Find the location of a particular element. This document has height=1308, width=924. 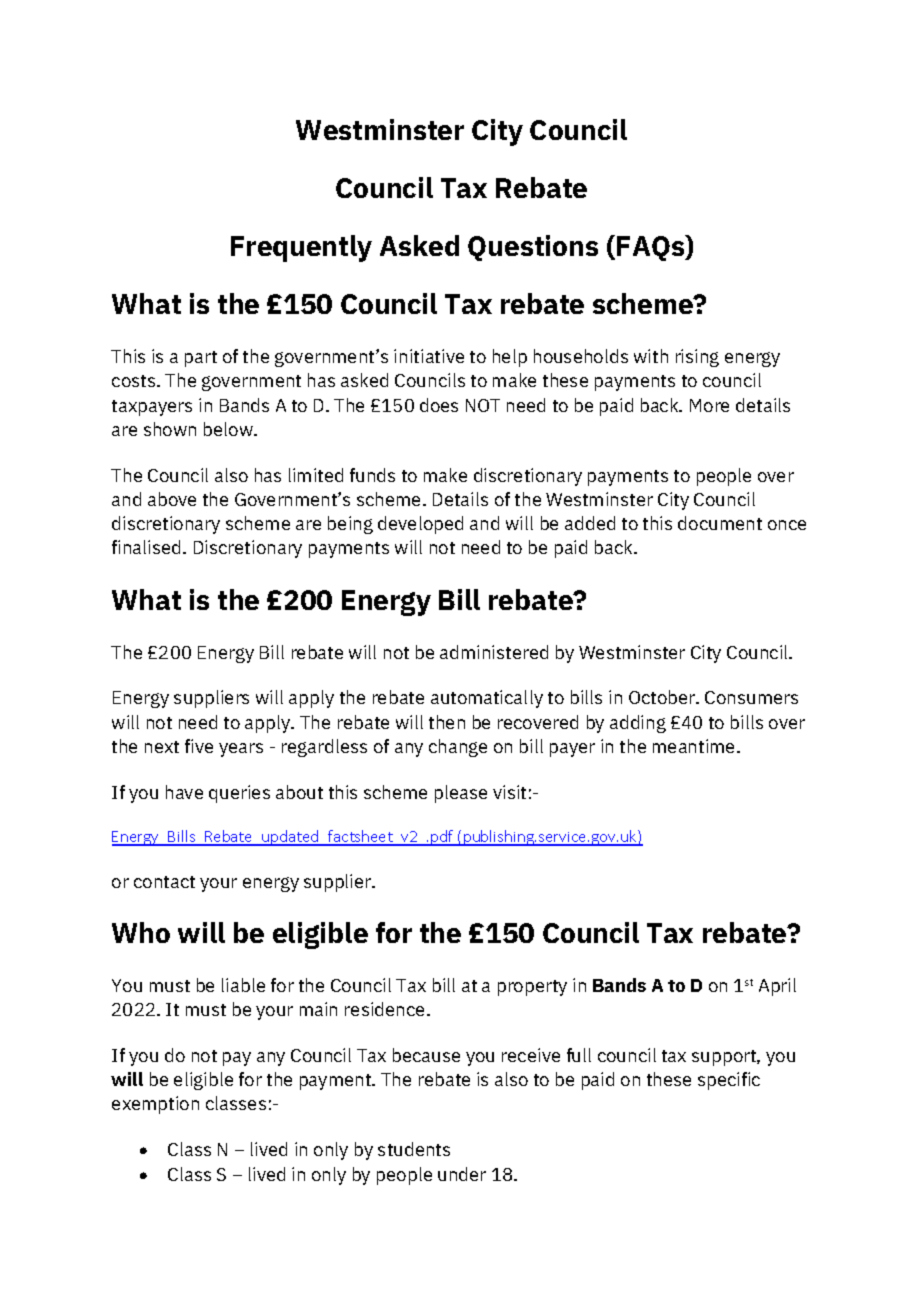

then is located at coordinates (447, 722).
